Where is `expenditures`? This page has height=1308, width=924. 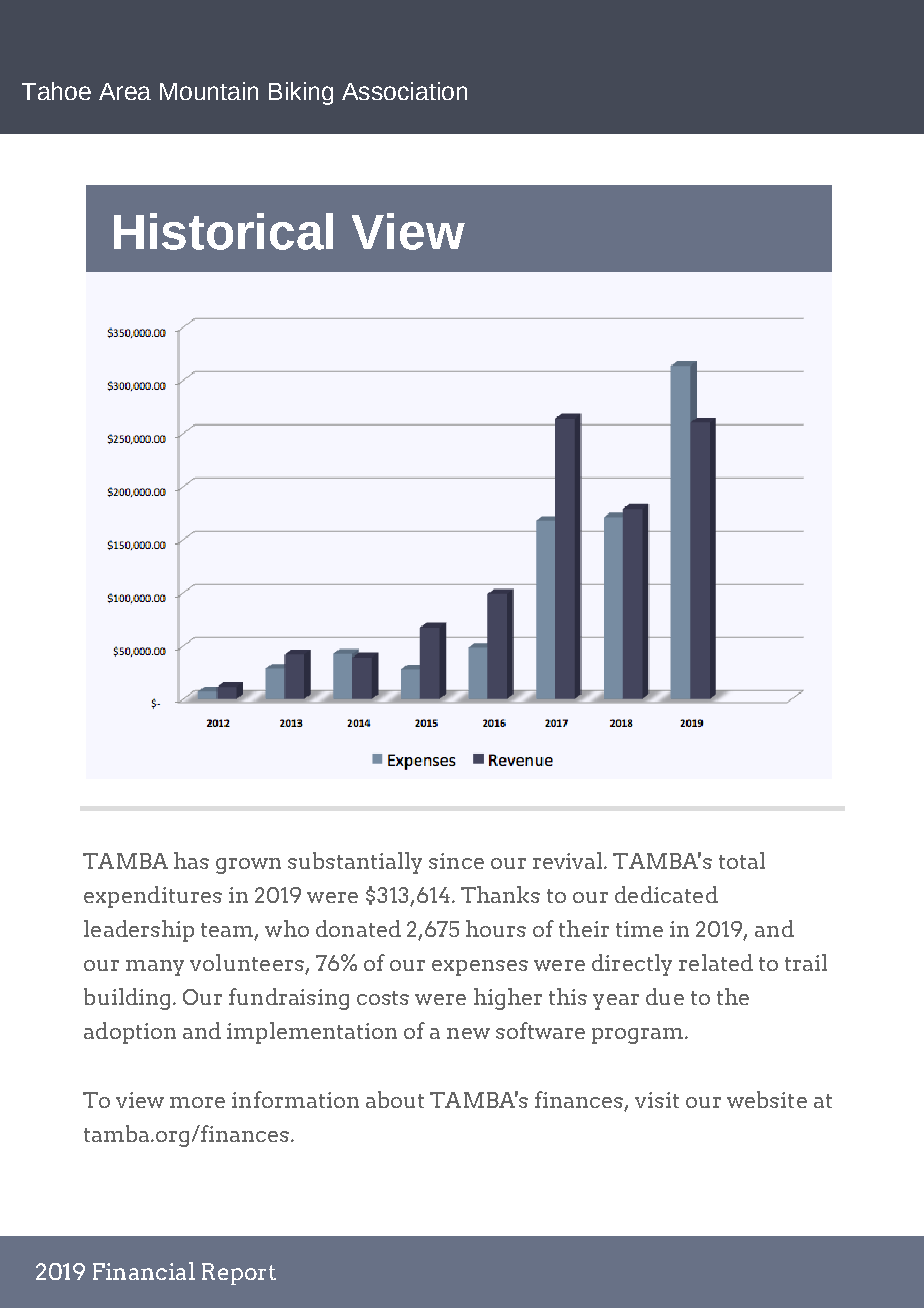
expenditures is located at coordinates (153, 897).
